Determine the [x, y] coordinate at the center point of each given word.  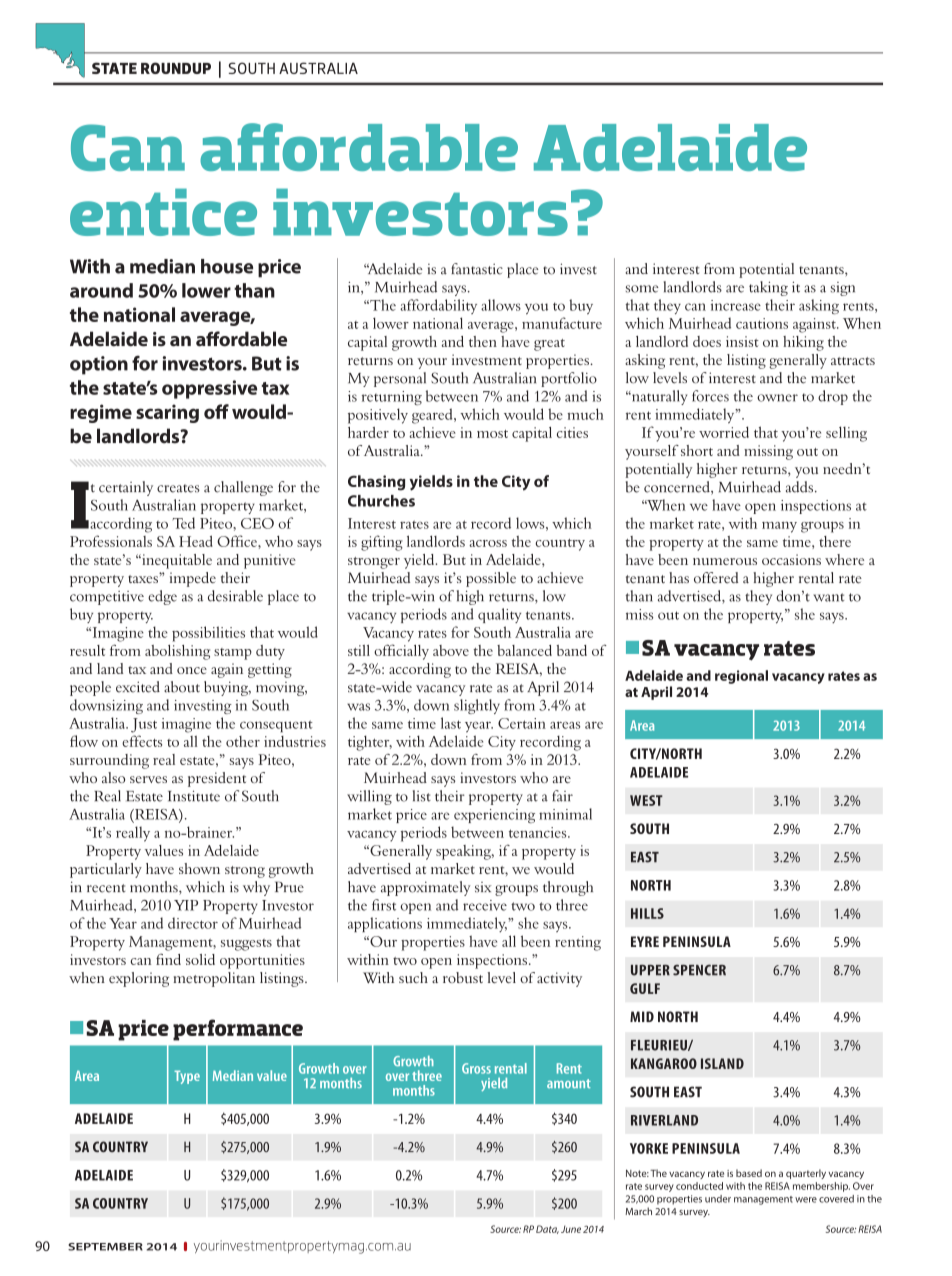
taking [768, 288]
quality [499, 615]
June [571, 1229]
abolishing [177, 652]
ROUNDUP [176, 68]
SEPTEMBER [105, 1247]
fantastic [477, 269]
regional [741, 677]
